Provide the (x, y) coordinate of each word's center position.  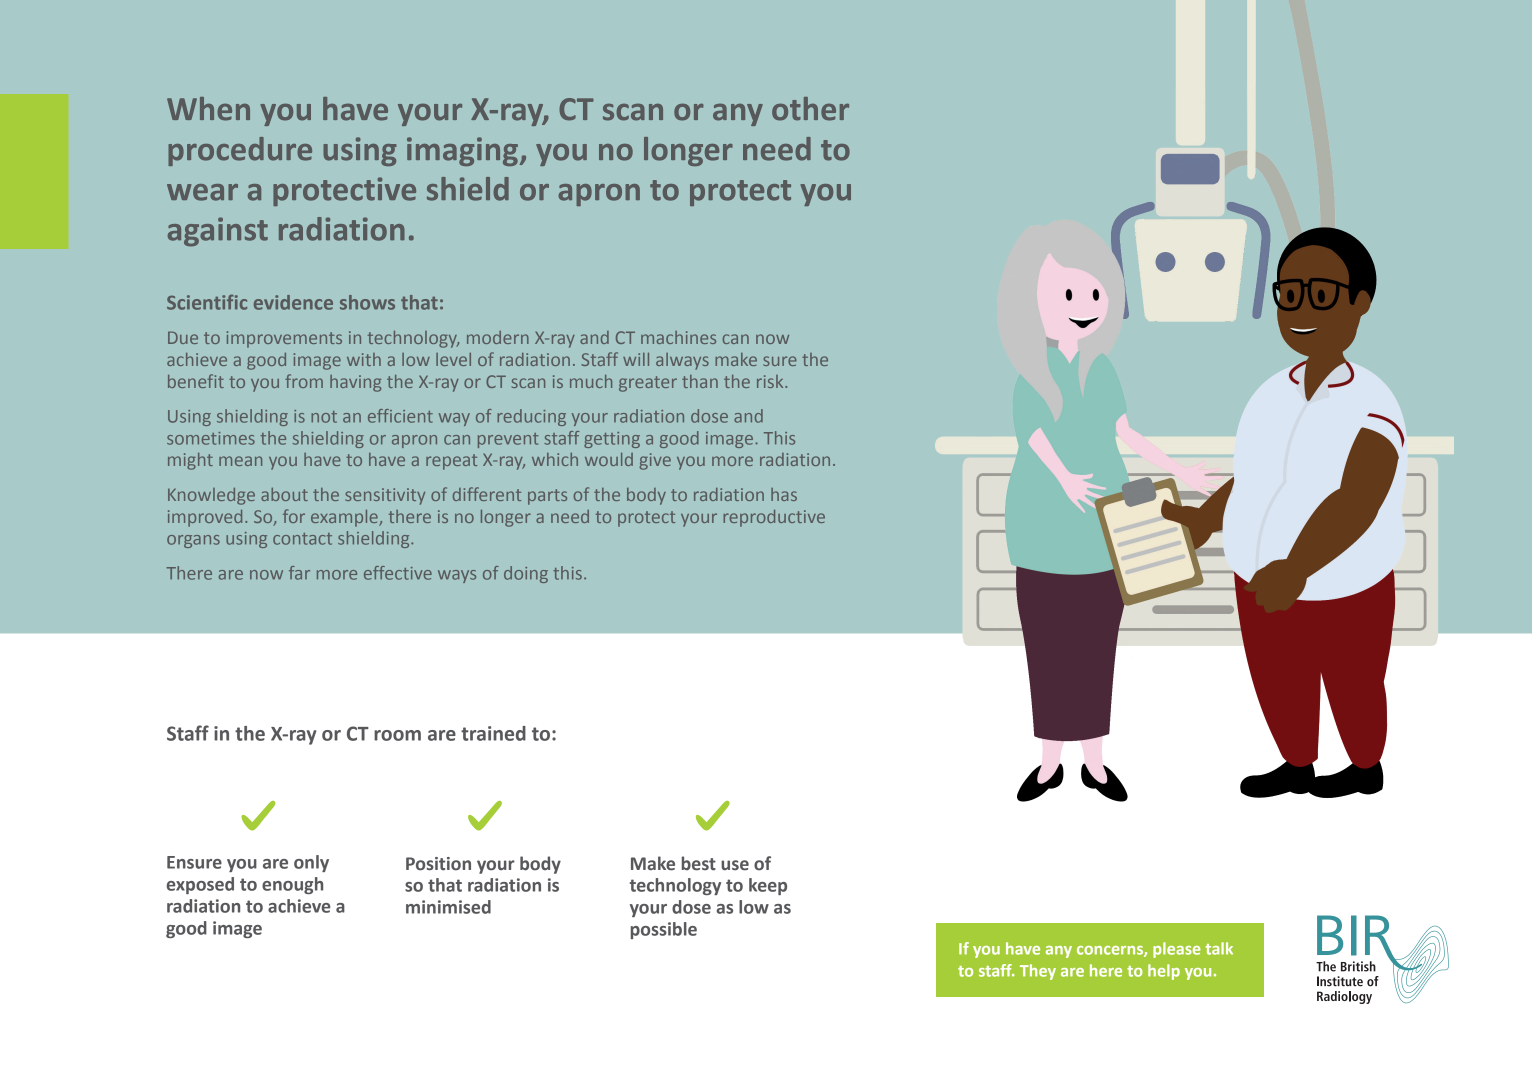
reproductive (774, 518)
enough (292, 885)
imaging (462, 151)
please (1177, 950)
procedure (240, 151)
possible (664, 930)
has (784, 494)
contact (302, 539)
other (810, 109)
